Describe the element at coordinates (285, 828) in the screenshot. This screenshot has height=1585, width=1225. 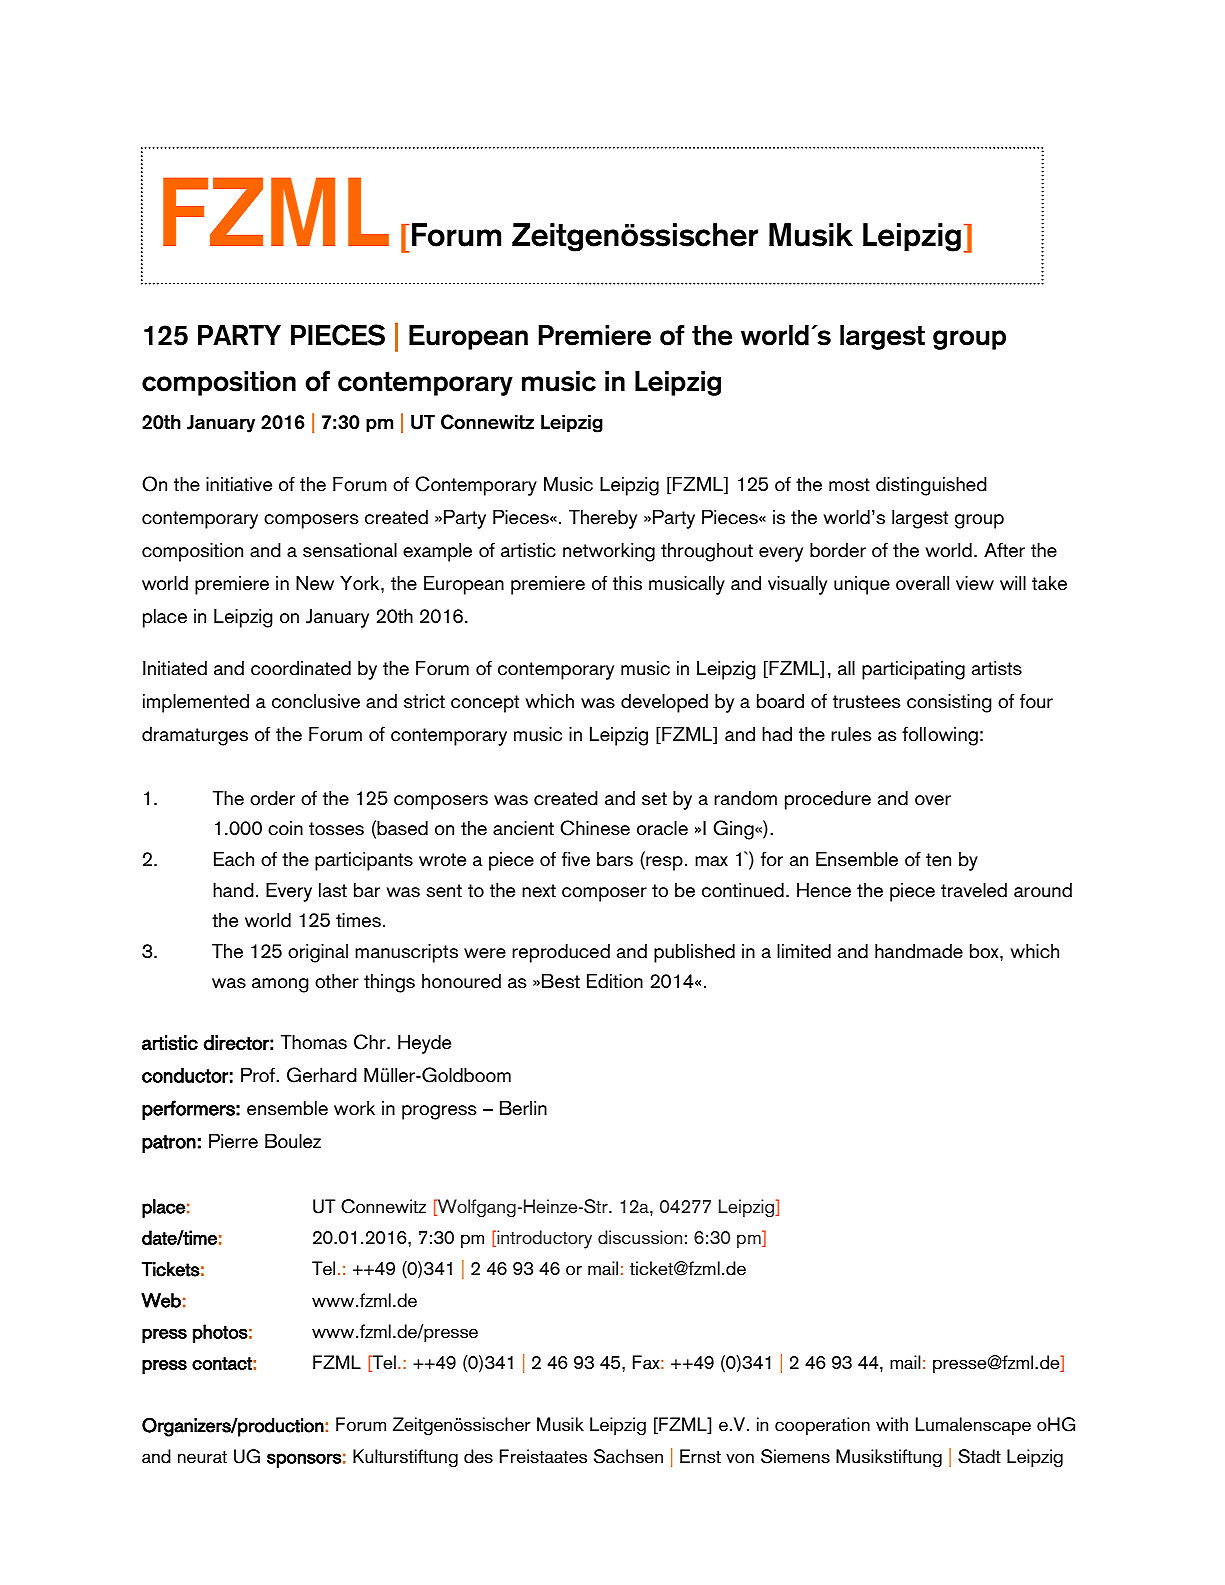
I see `coin` at that location.
